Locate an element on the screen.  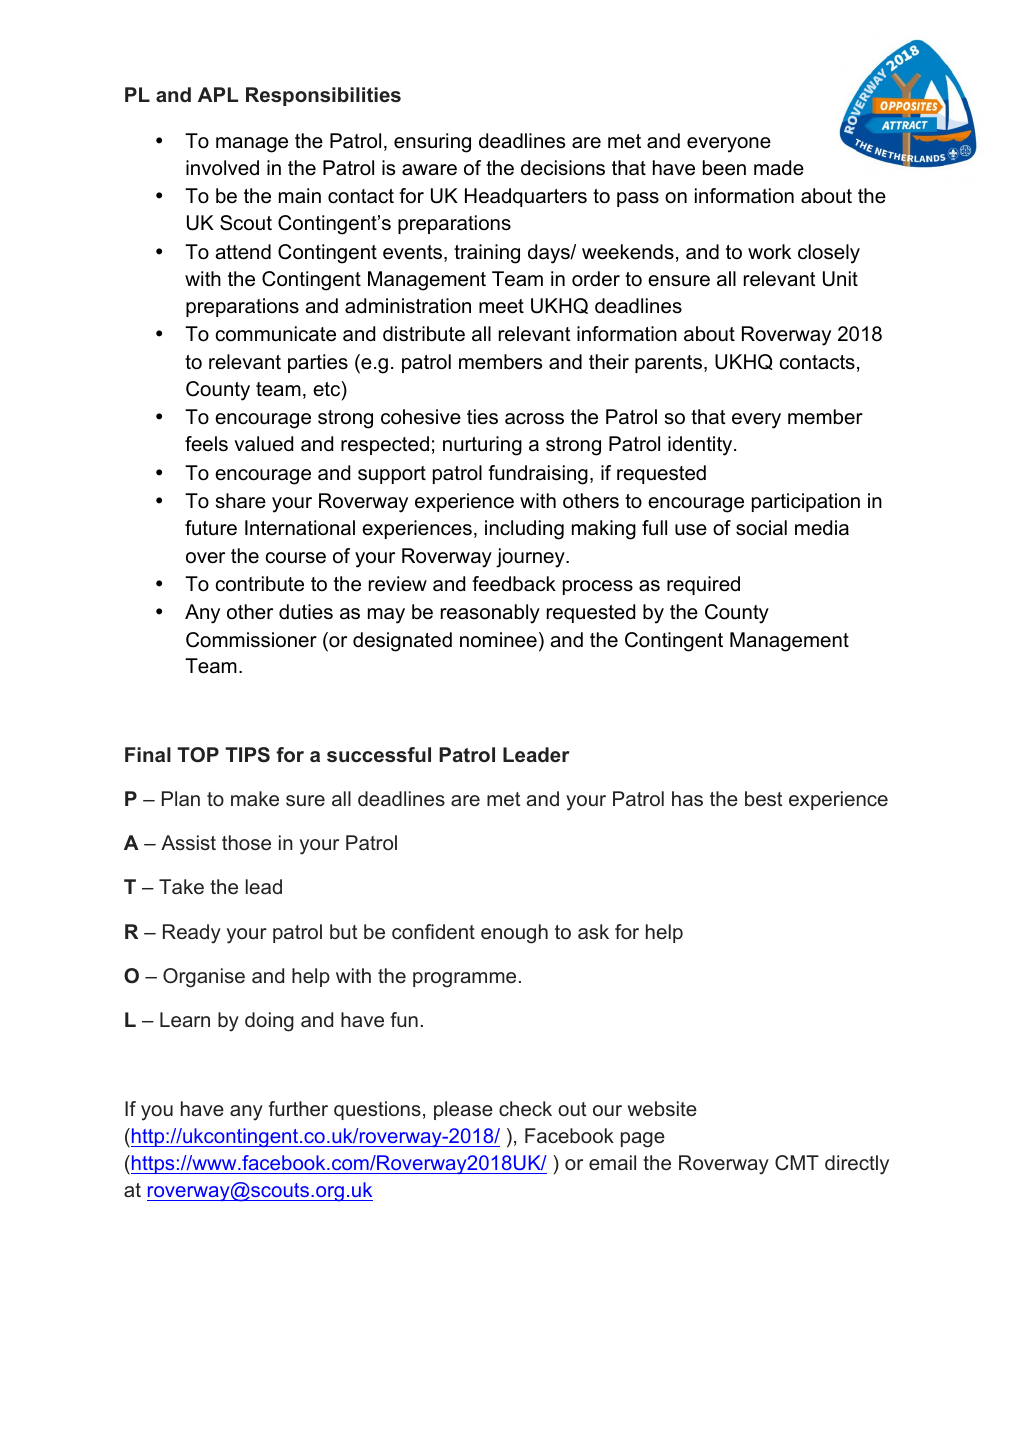
nurturing is located at coordinates (482, 446).
